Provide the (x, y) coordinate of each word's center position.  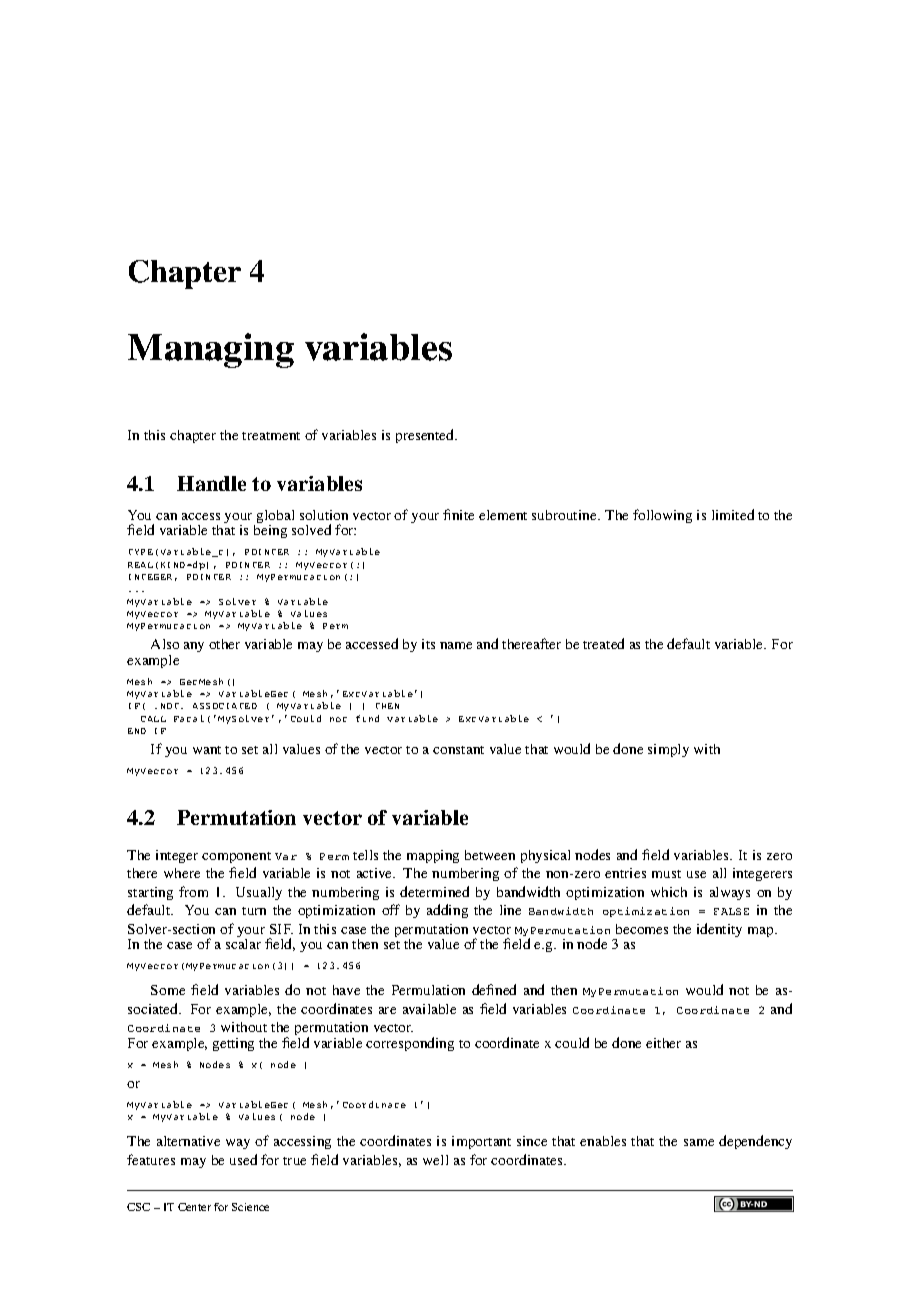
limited (733, 514)
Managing (211, 350)
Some (168, 990)
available (429, 1009)
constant (458, 750)
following (662, 516)
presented (426, 436)
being (270, 531)
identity (719, 930)
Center (194, 1207)
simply (668, 750)
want (207, 750)
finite (458, 514)
